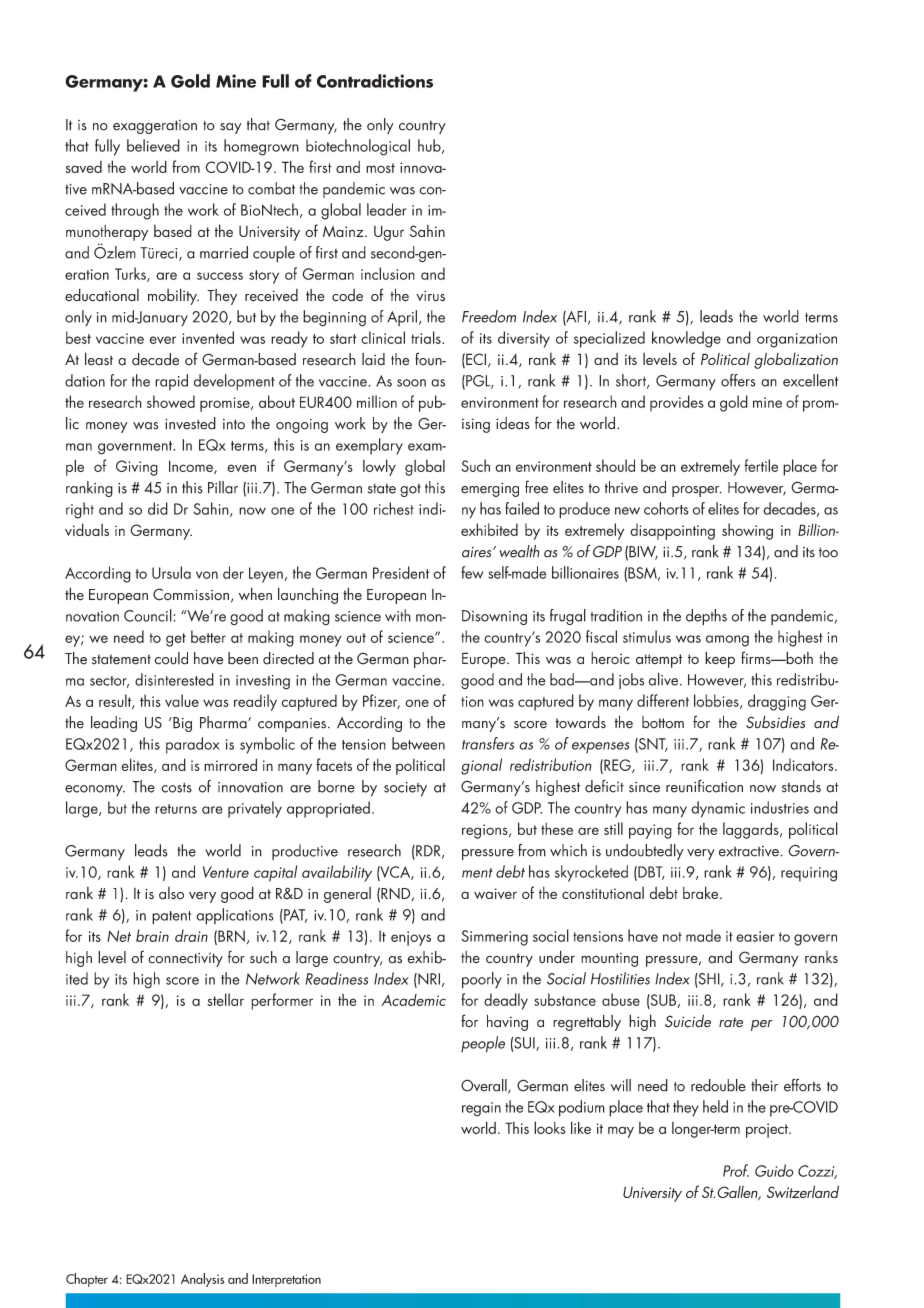 Image resolution: width=924 pixels, height=1308 pixels. What do you see at coordinates (702, 892) in the page?
I see `brake` at bounding box center [702, 892].
